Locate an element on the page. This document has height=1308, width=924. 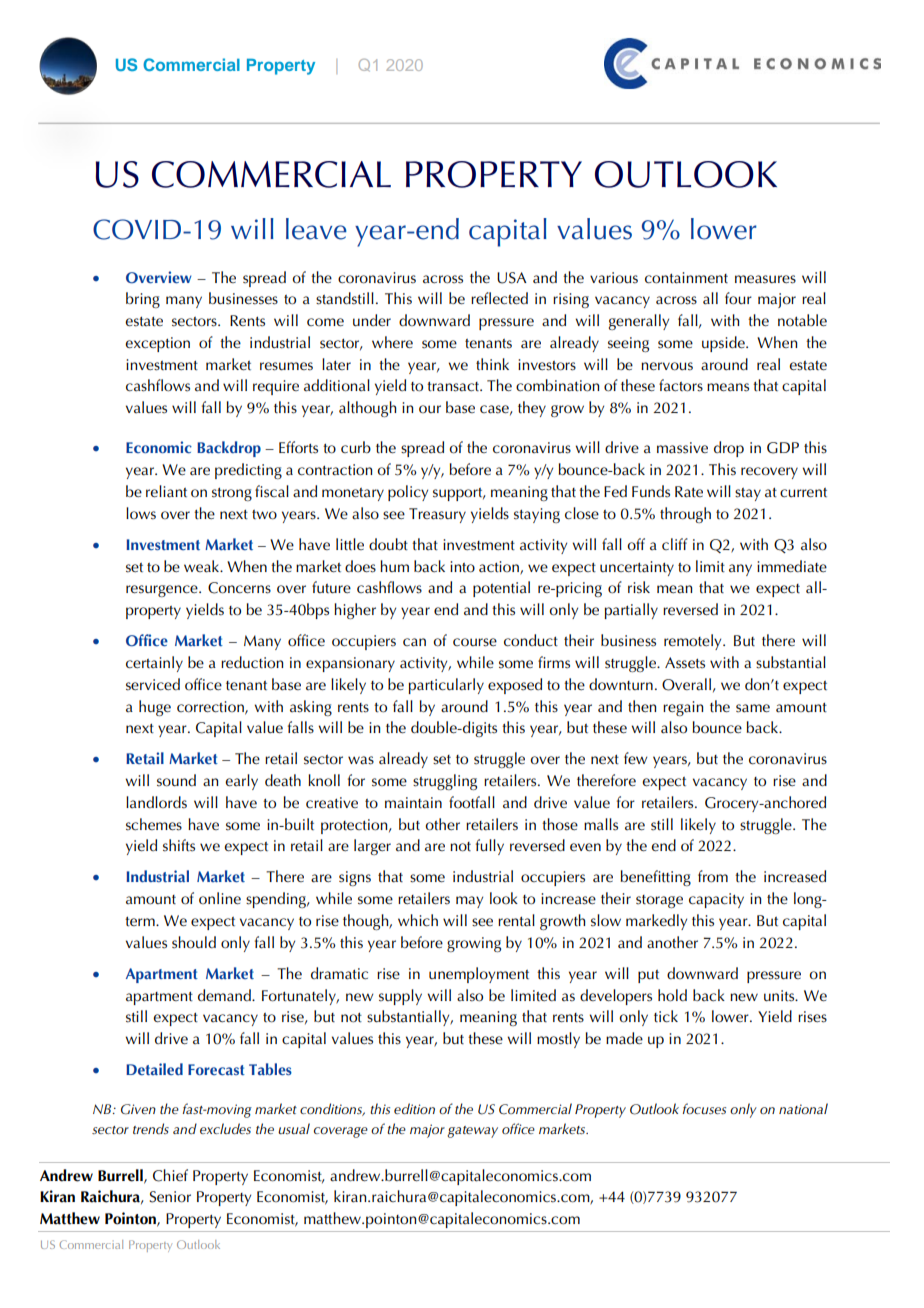
Chief is located at coordinates (170, 1175).
